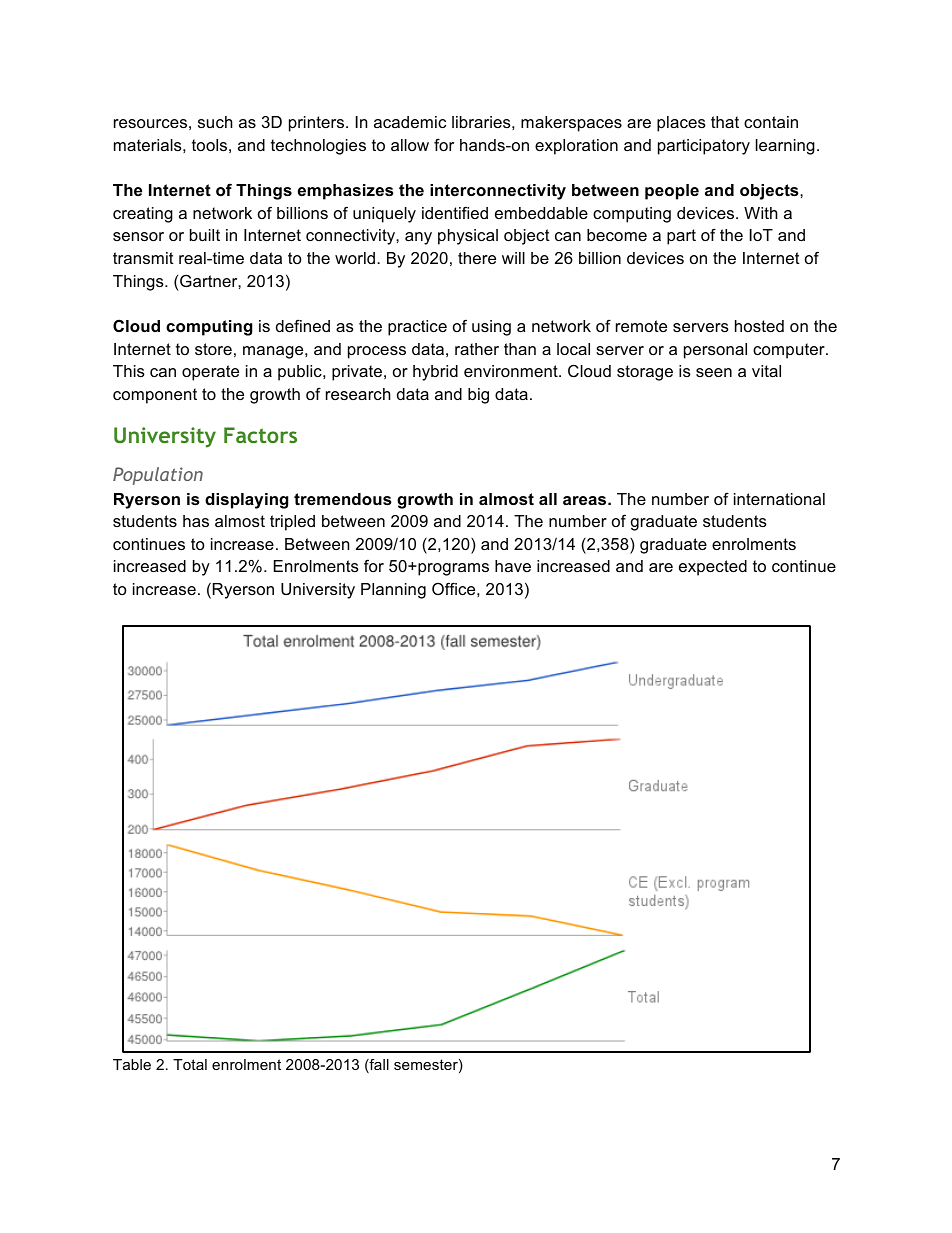 Image resolution: width=952 pixels, height=1233 pixels. I want to click on Factors, so click(260, 435).
